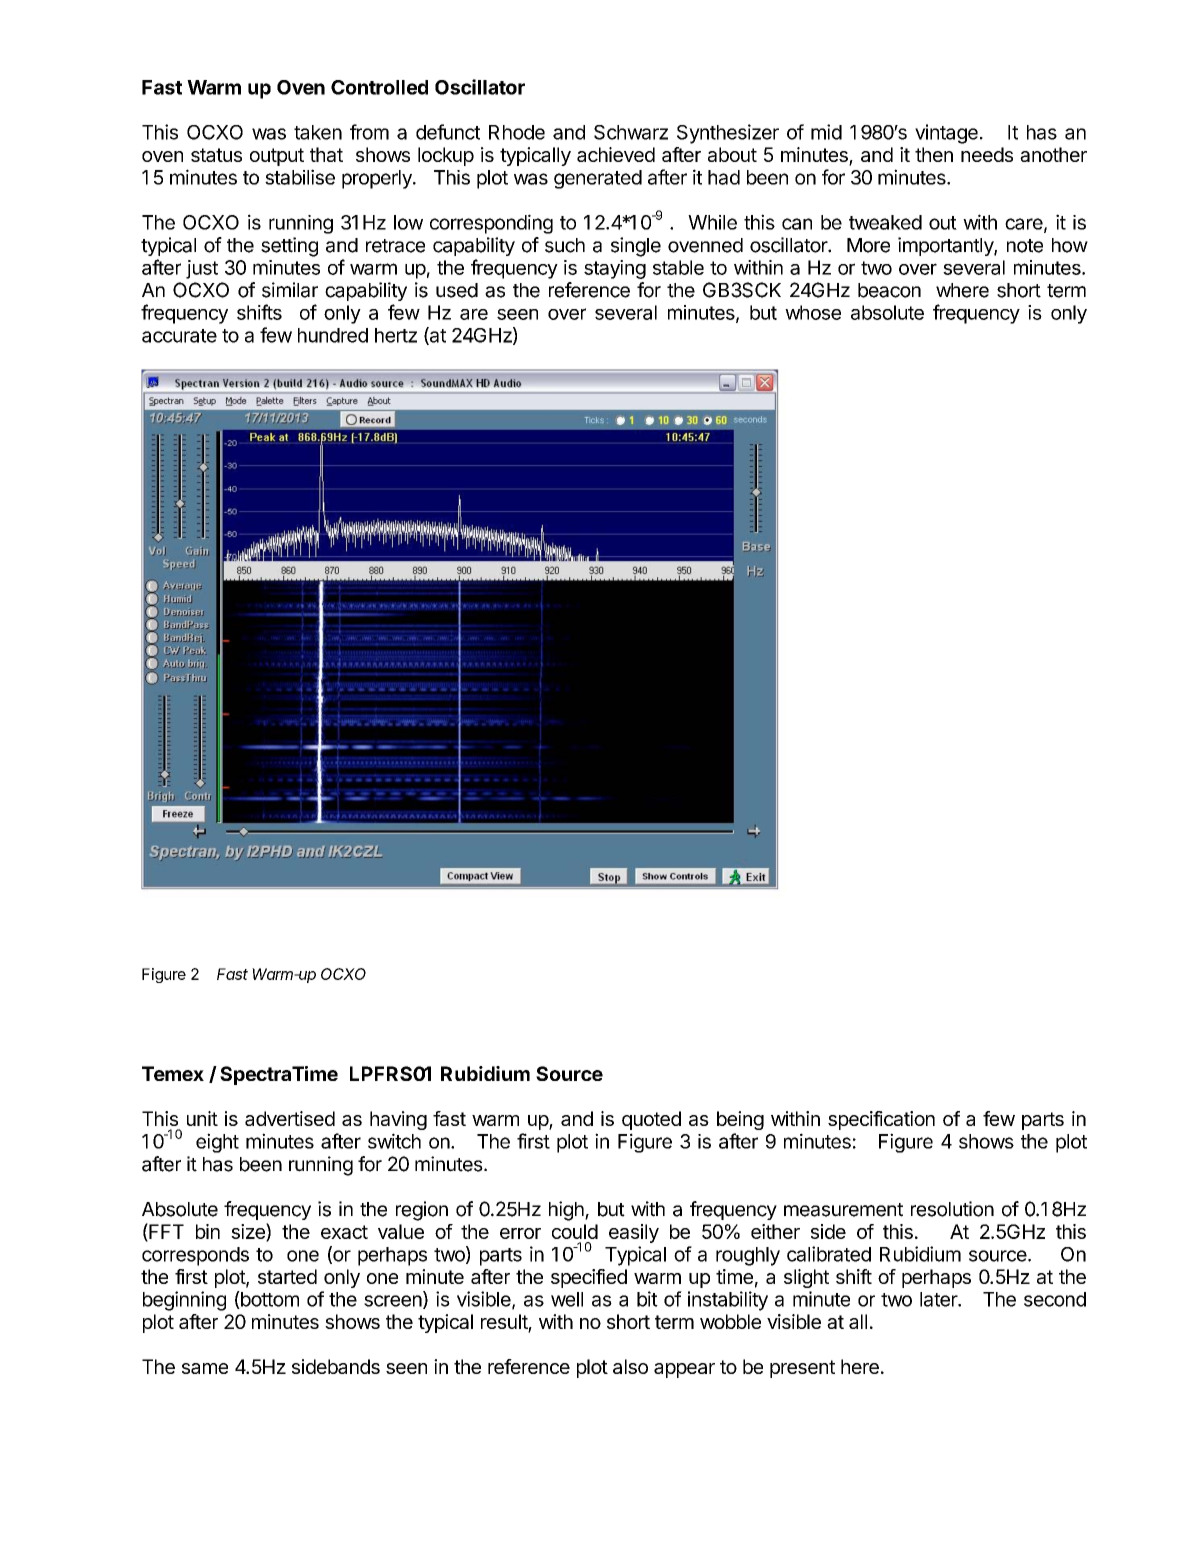 The image size is (1200, 1553). What do you see at coordinates (813, 312) in the screenshot?
I see `whose` at bounding box center [813, 312].
